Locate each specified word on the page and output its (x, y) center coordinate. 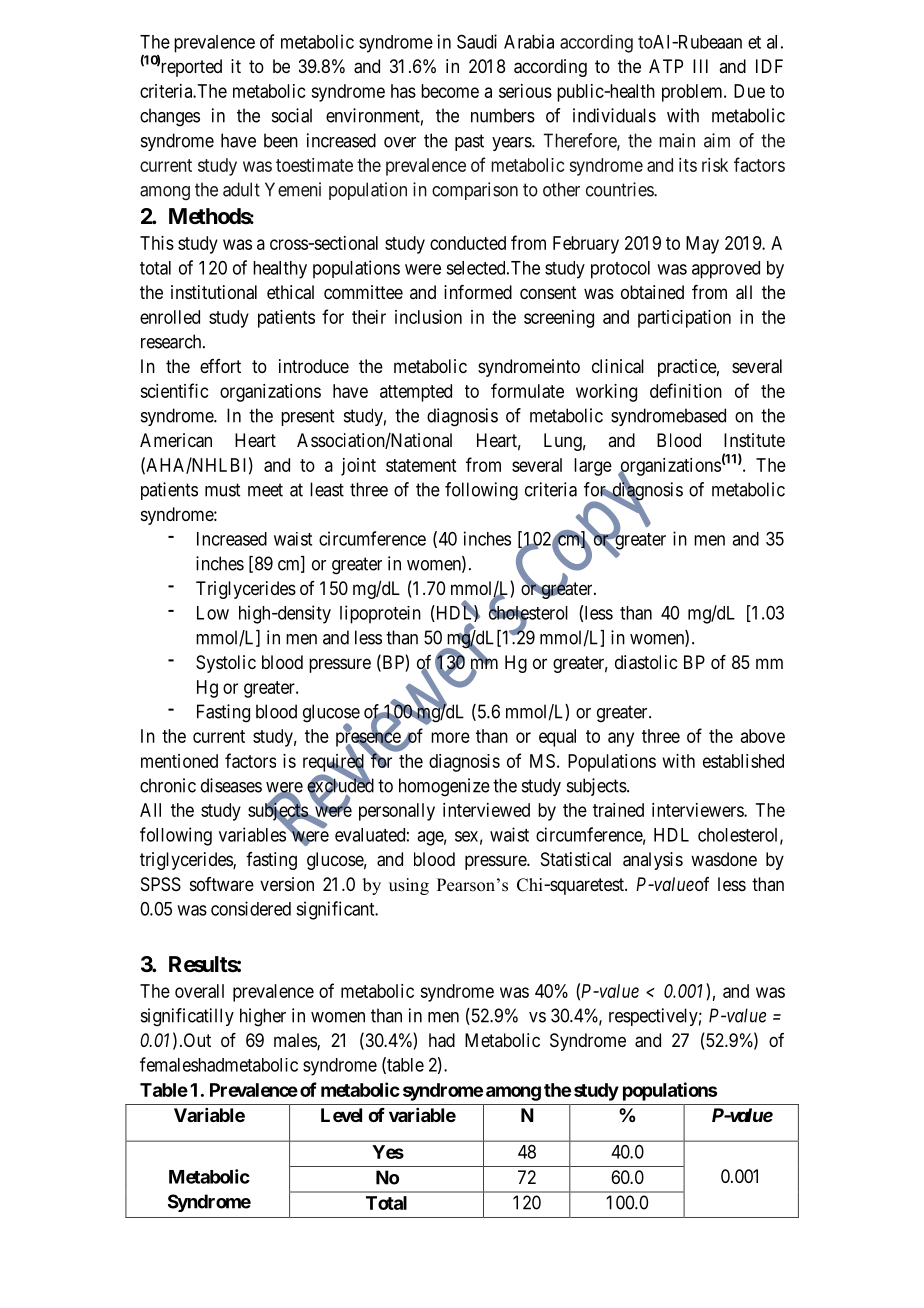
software (222, 884)
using (409, 886)
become (450, 91)
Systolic (226, 664)
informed (478, 292)
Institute (754, 440)
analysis (653, 861)
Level (341, 1115)
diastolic (646, 662)
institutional (214, 292)
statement (421, 465)
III (700, 66)
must (222, 490)
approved (726, 270)
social (292, 115)
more (450, 737)
